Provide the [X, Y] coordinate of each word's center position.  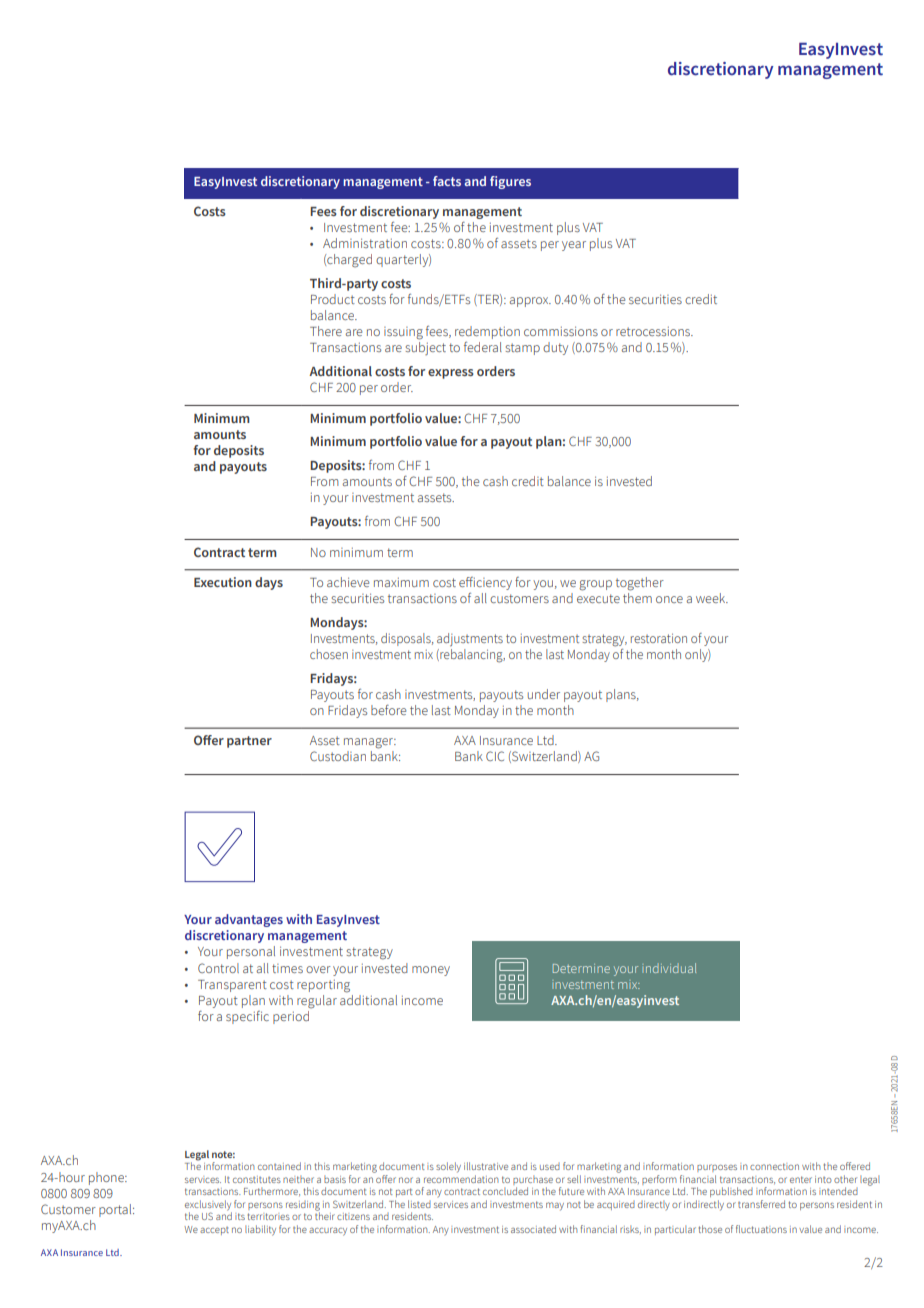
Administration [365, 243]
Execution [223, 582]
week [712, 598]
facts [447, 181]
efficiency [485, 583]
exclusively [208, 1205]
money [431, 971]
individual [671, 968]
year [574, 246]
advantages [249, 920]
